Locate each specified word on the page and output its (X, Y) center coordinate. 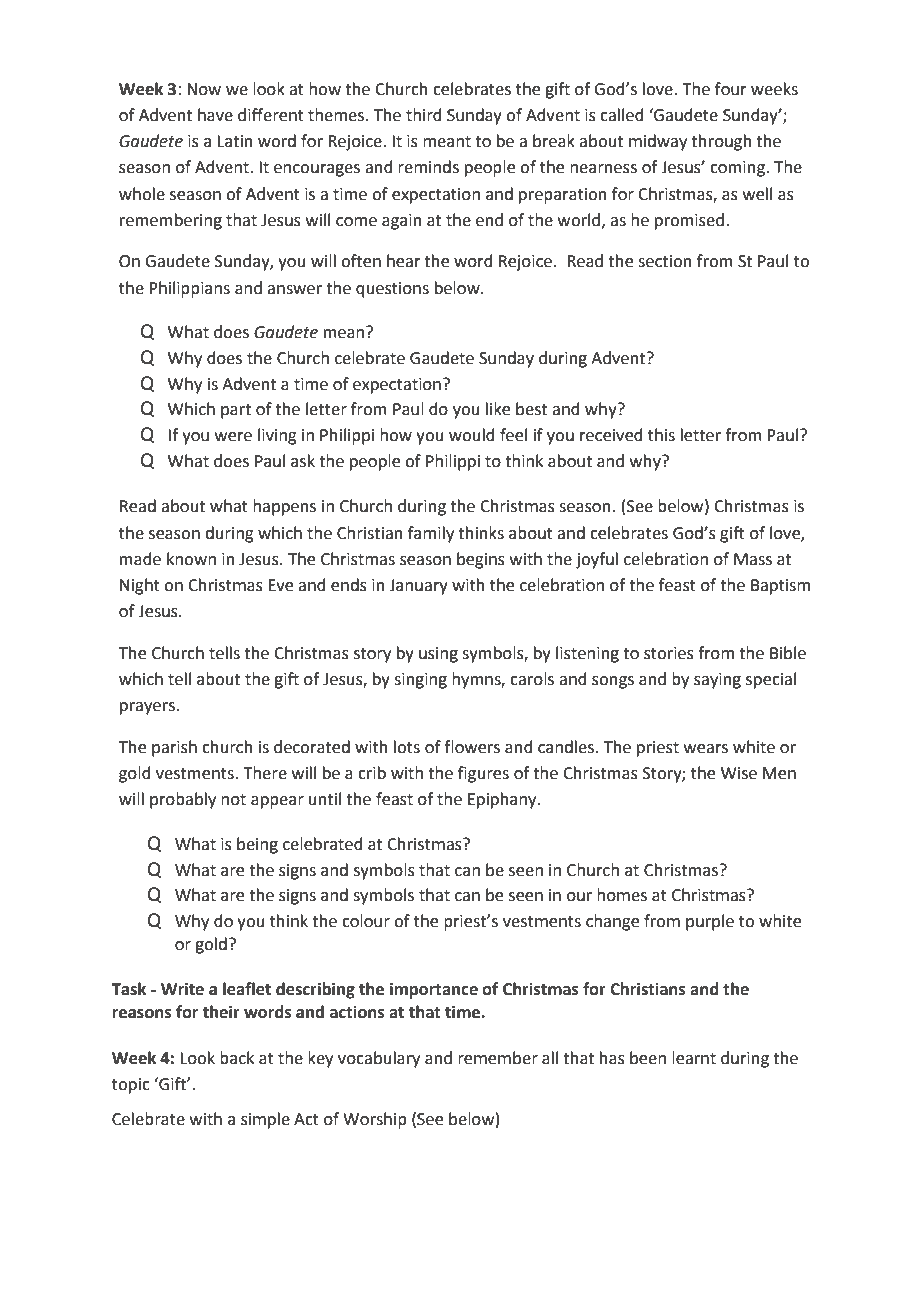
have (215, 115)
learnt (694, 1058)
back (237, 1058)
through (721, 142)
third (424, 115)
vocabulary (379, 1059)
